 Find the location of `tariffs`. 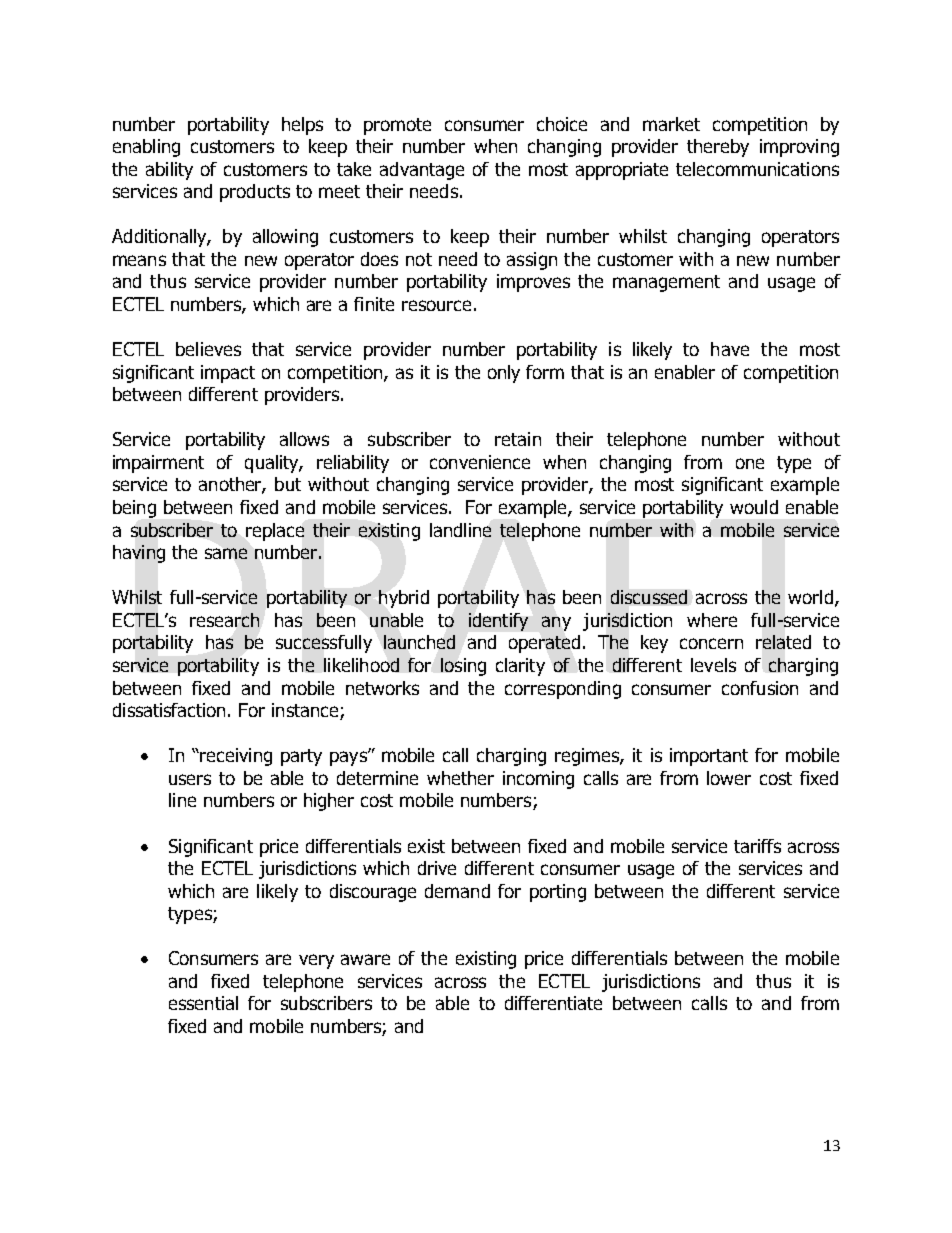

tariffs is located at coordinates (757, 846).
